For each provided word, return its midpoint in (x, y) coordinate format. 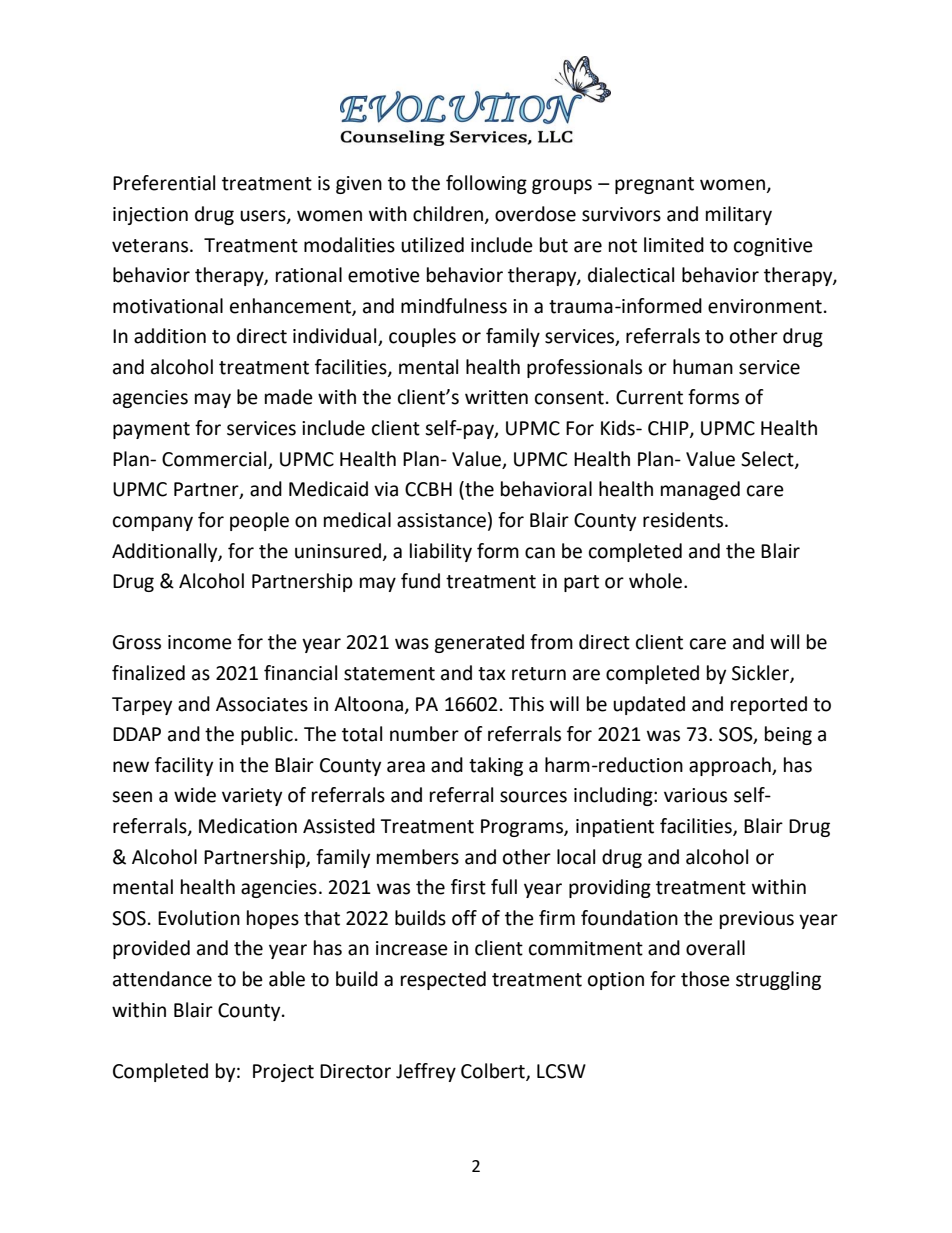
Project (283, 1073)
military (739, 215)
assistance (441, 520)
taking (496, 766)
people (259, 521)
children (449, 214)
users (264, 216)
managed (700, 490)
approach (731, 766)
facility (184, 766)
